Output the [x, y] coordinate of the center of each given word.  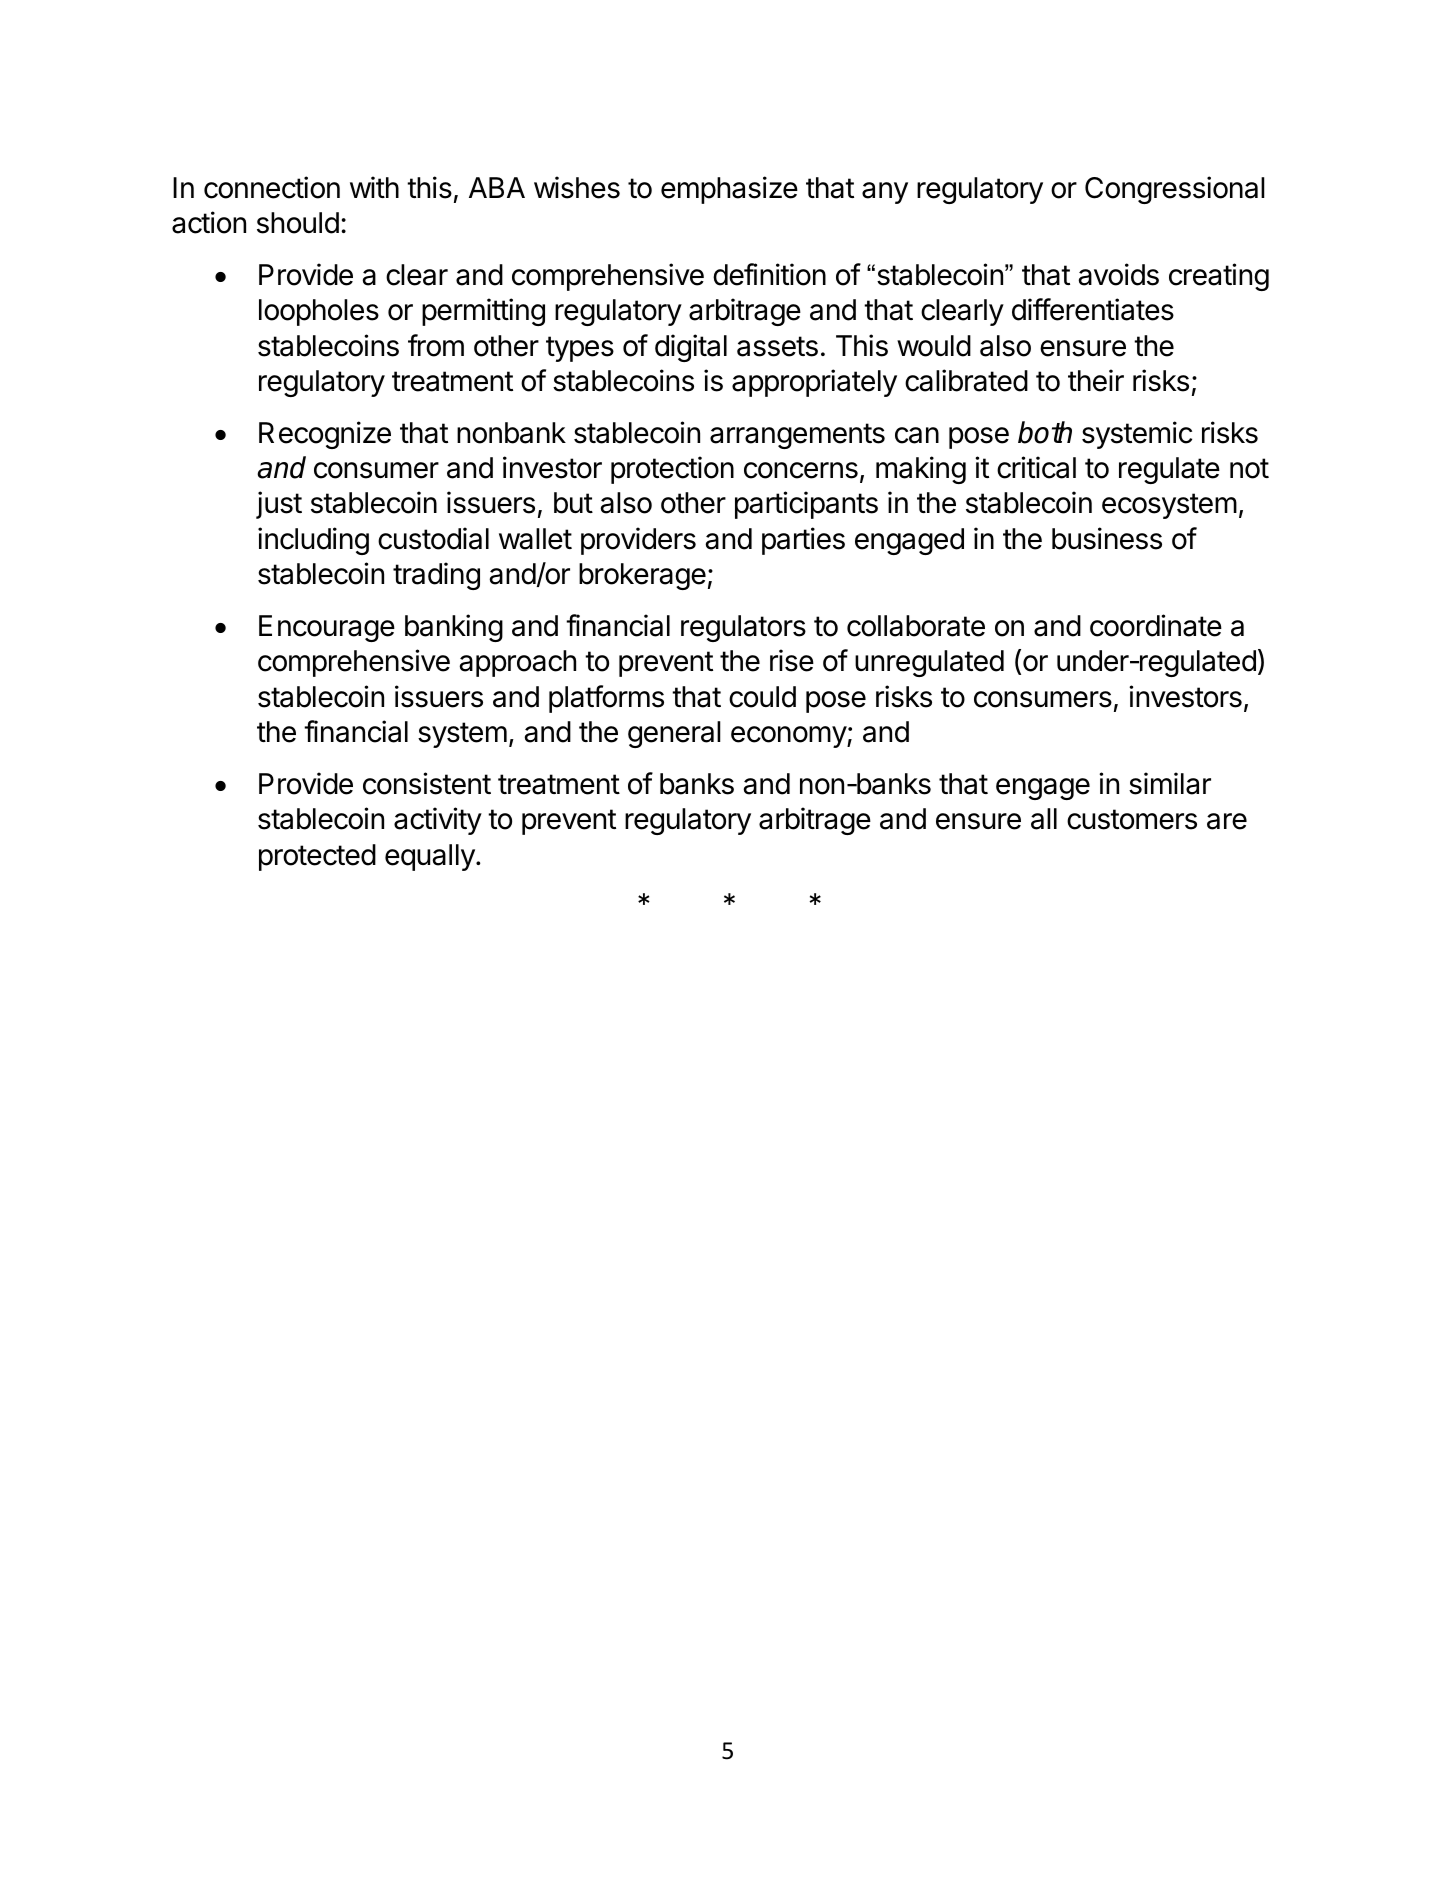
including [313, 541]
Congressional [1175, 190]
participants [806, 505]
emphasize [729, 190]
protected [317, 857]
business [1107, 538]
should [298, 223]
